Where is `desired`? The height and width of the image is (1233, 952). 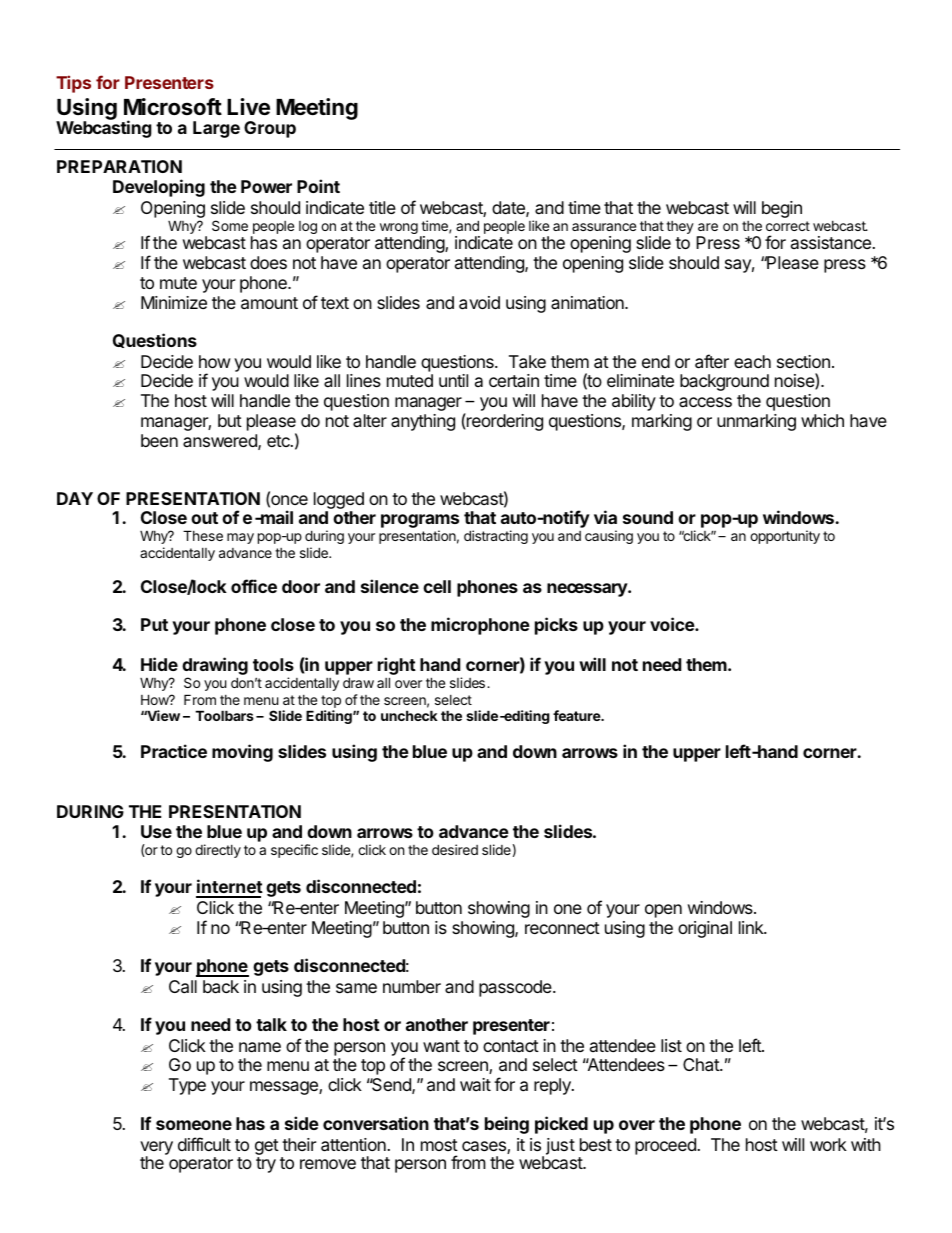 desired is located at coordinates (455, 849).
